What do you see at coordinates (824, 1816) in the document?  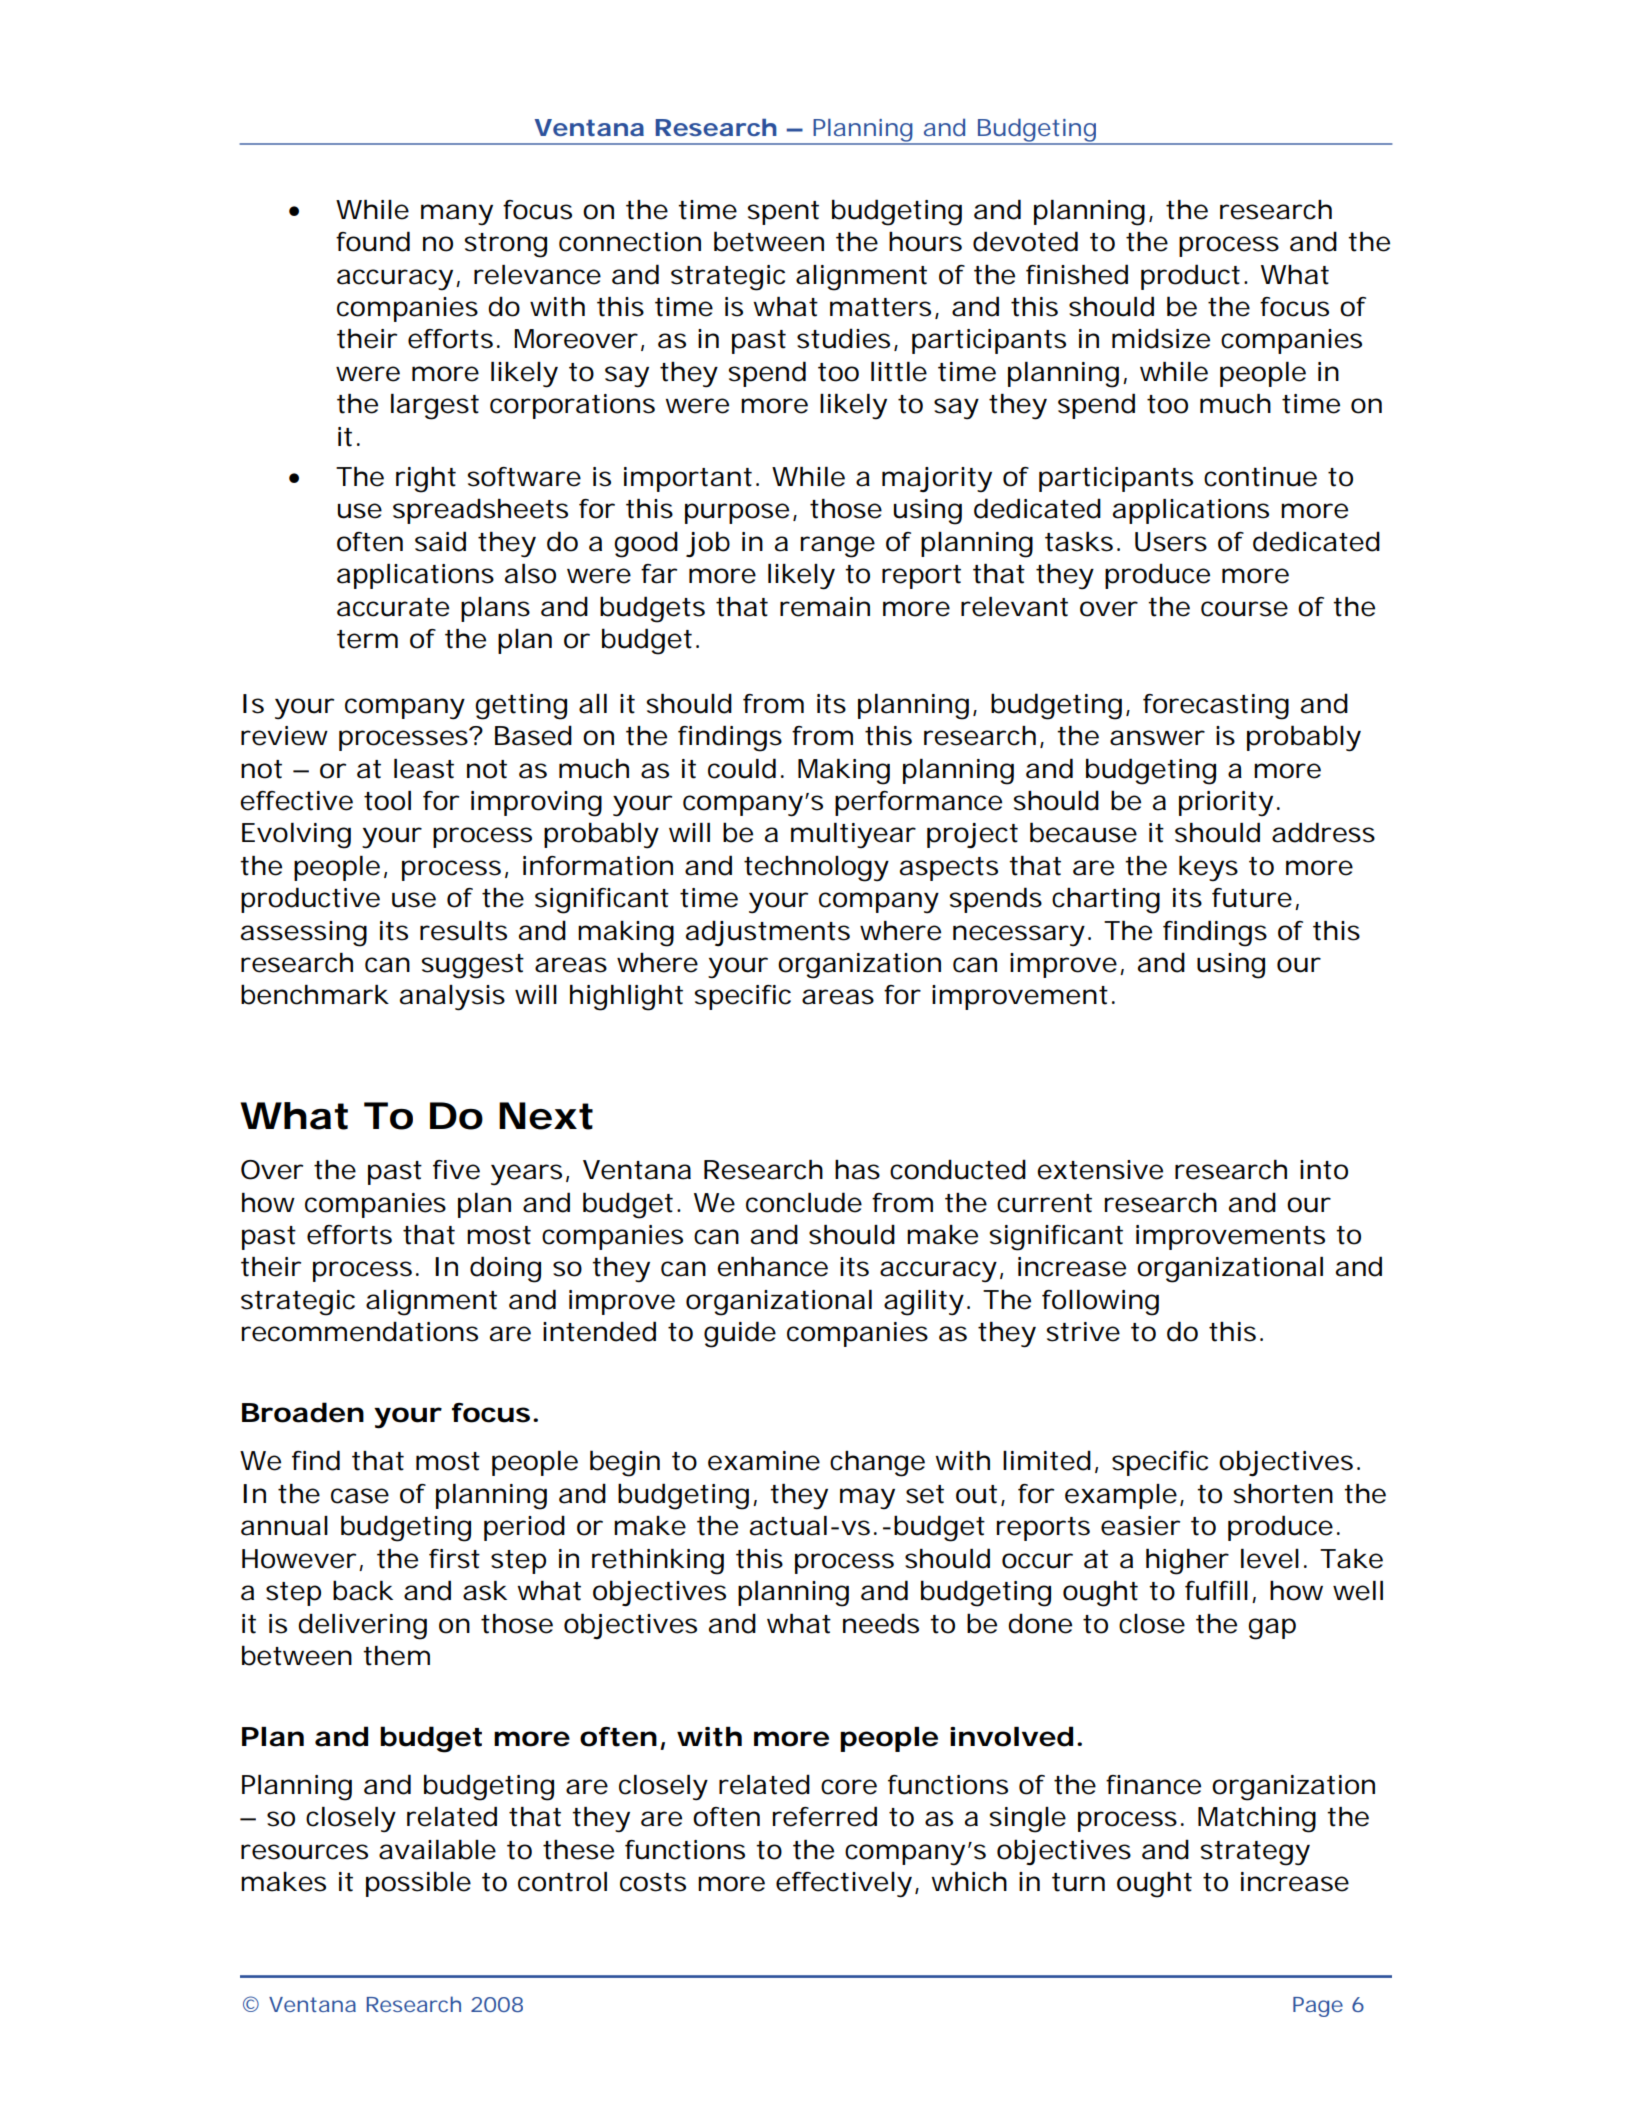 I see `referred` at bounding box center [824, 1816].
